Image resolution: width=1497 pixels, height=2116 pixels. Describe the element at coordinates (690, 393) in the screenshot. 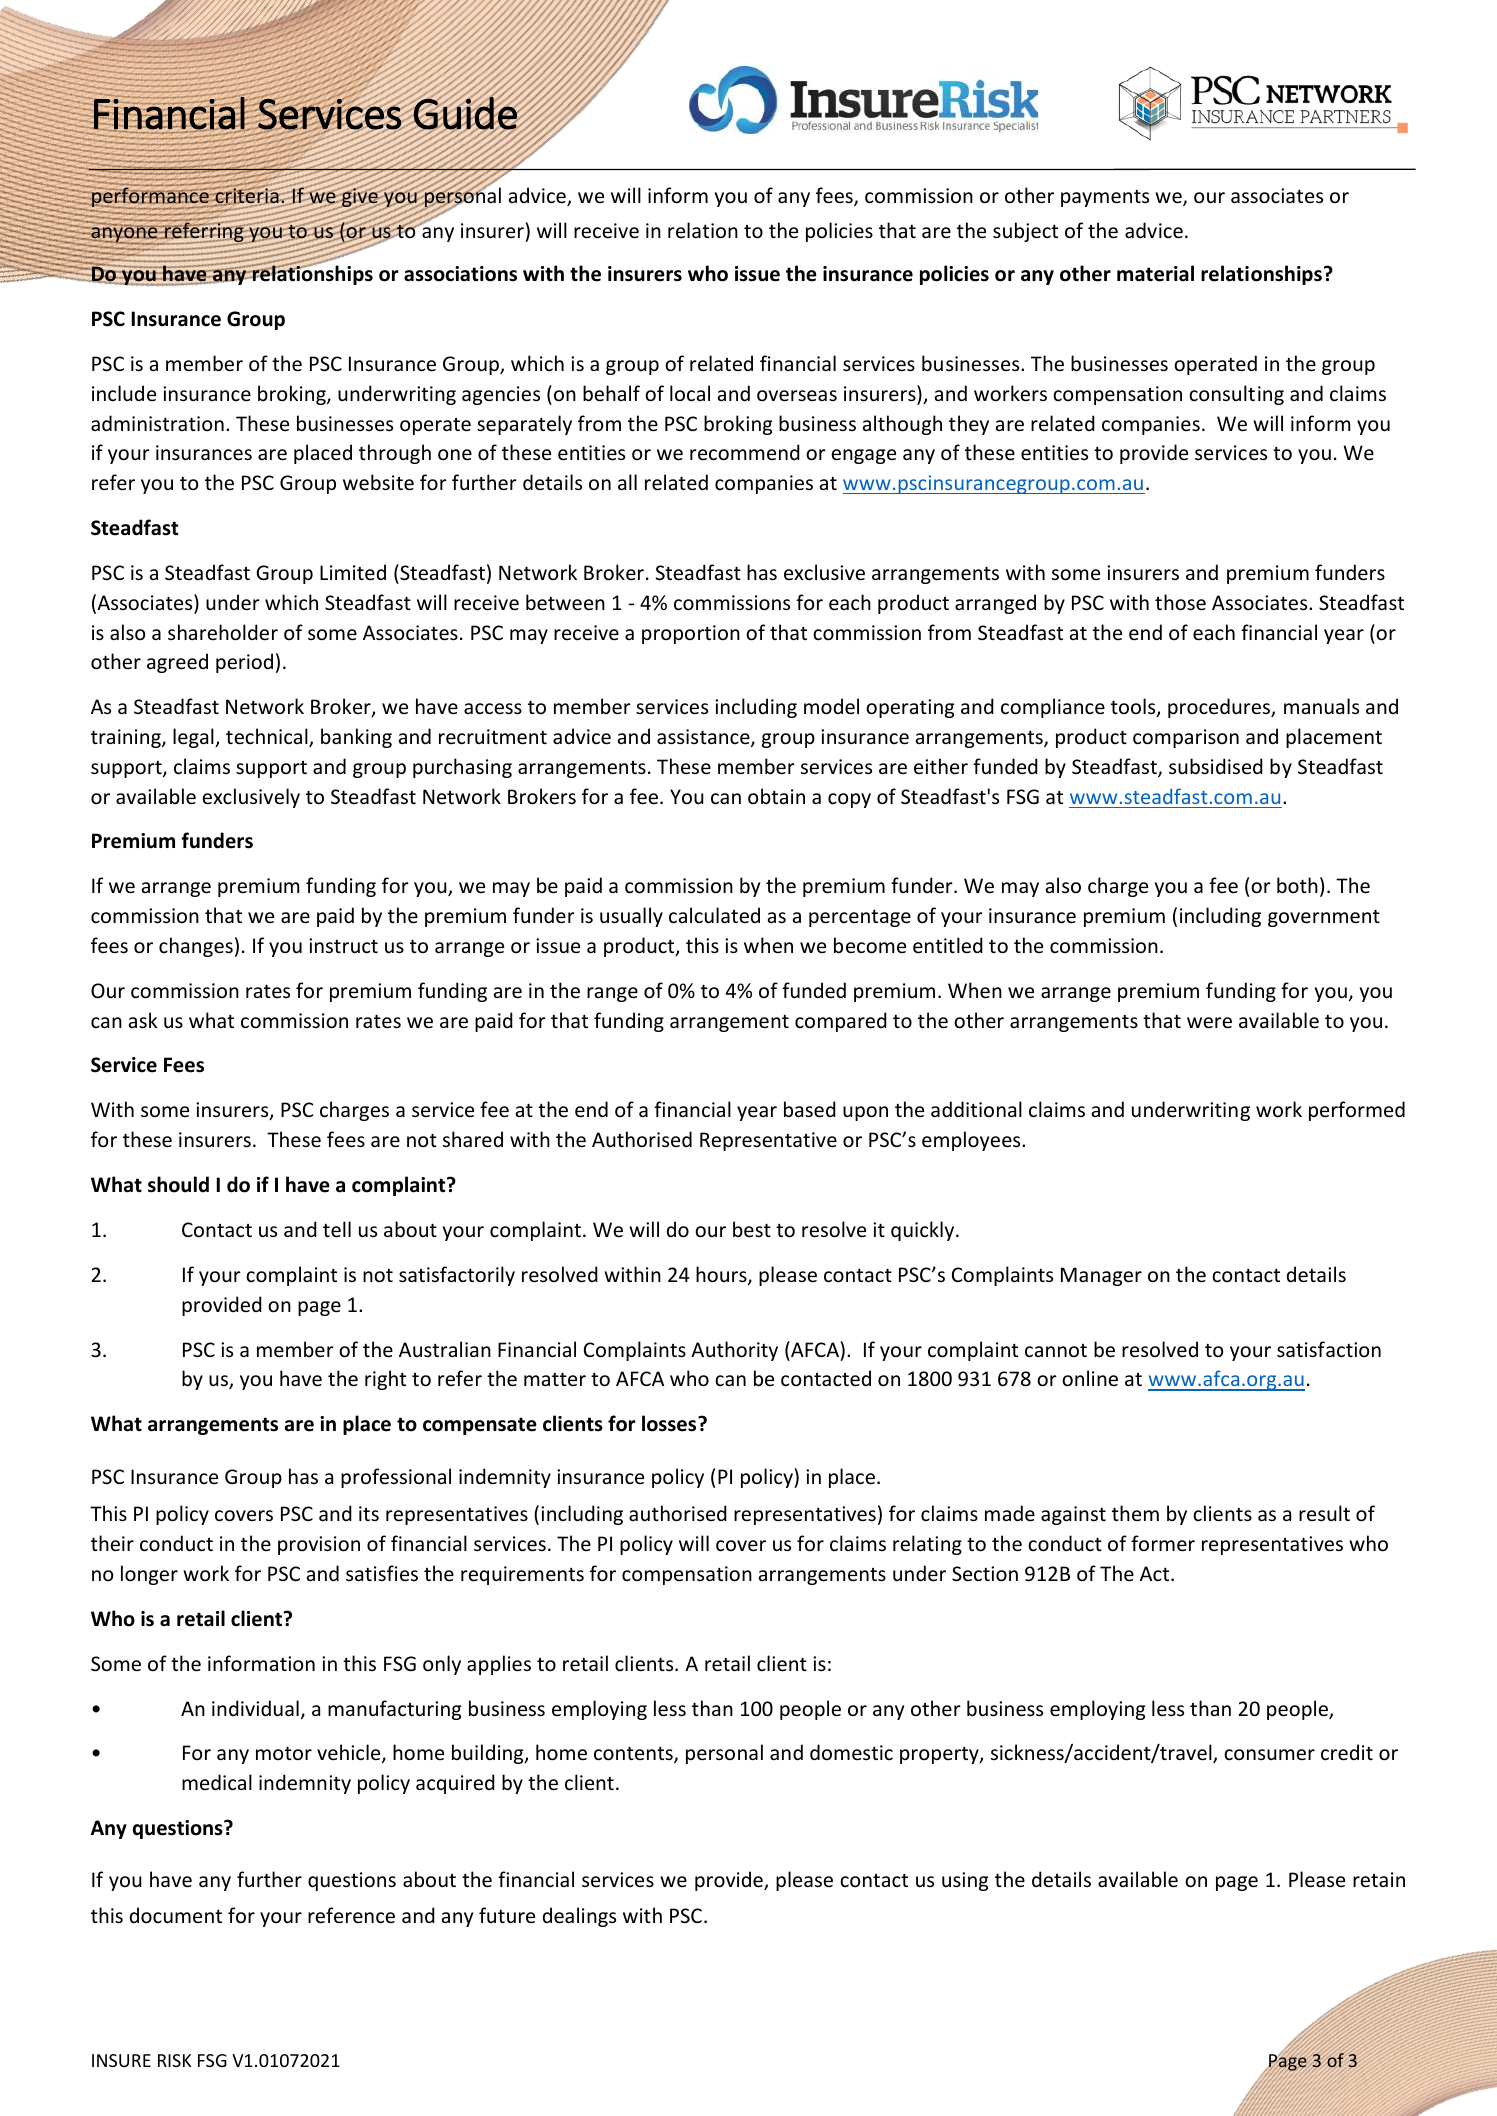

I see `local` at that location.
